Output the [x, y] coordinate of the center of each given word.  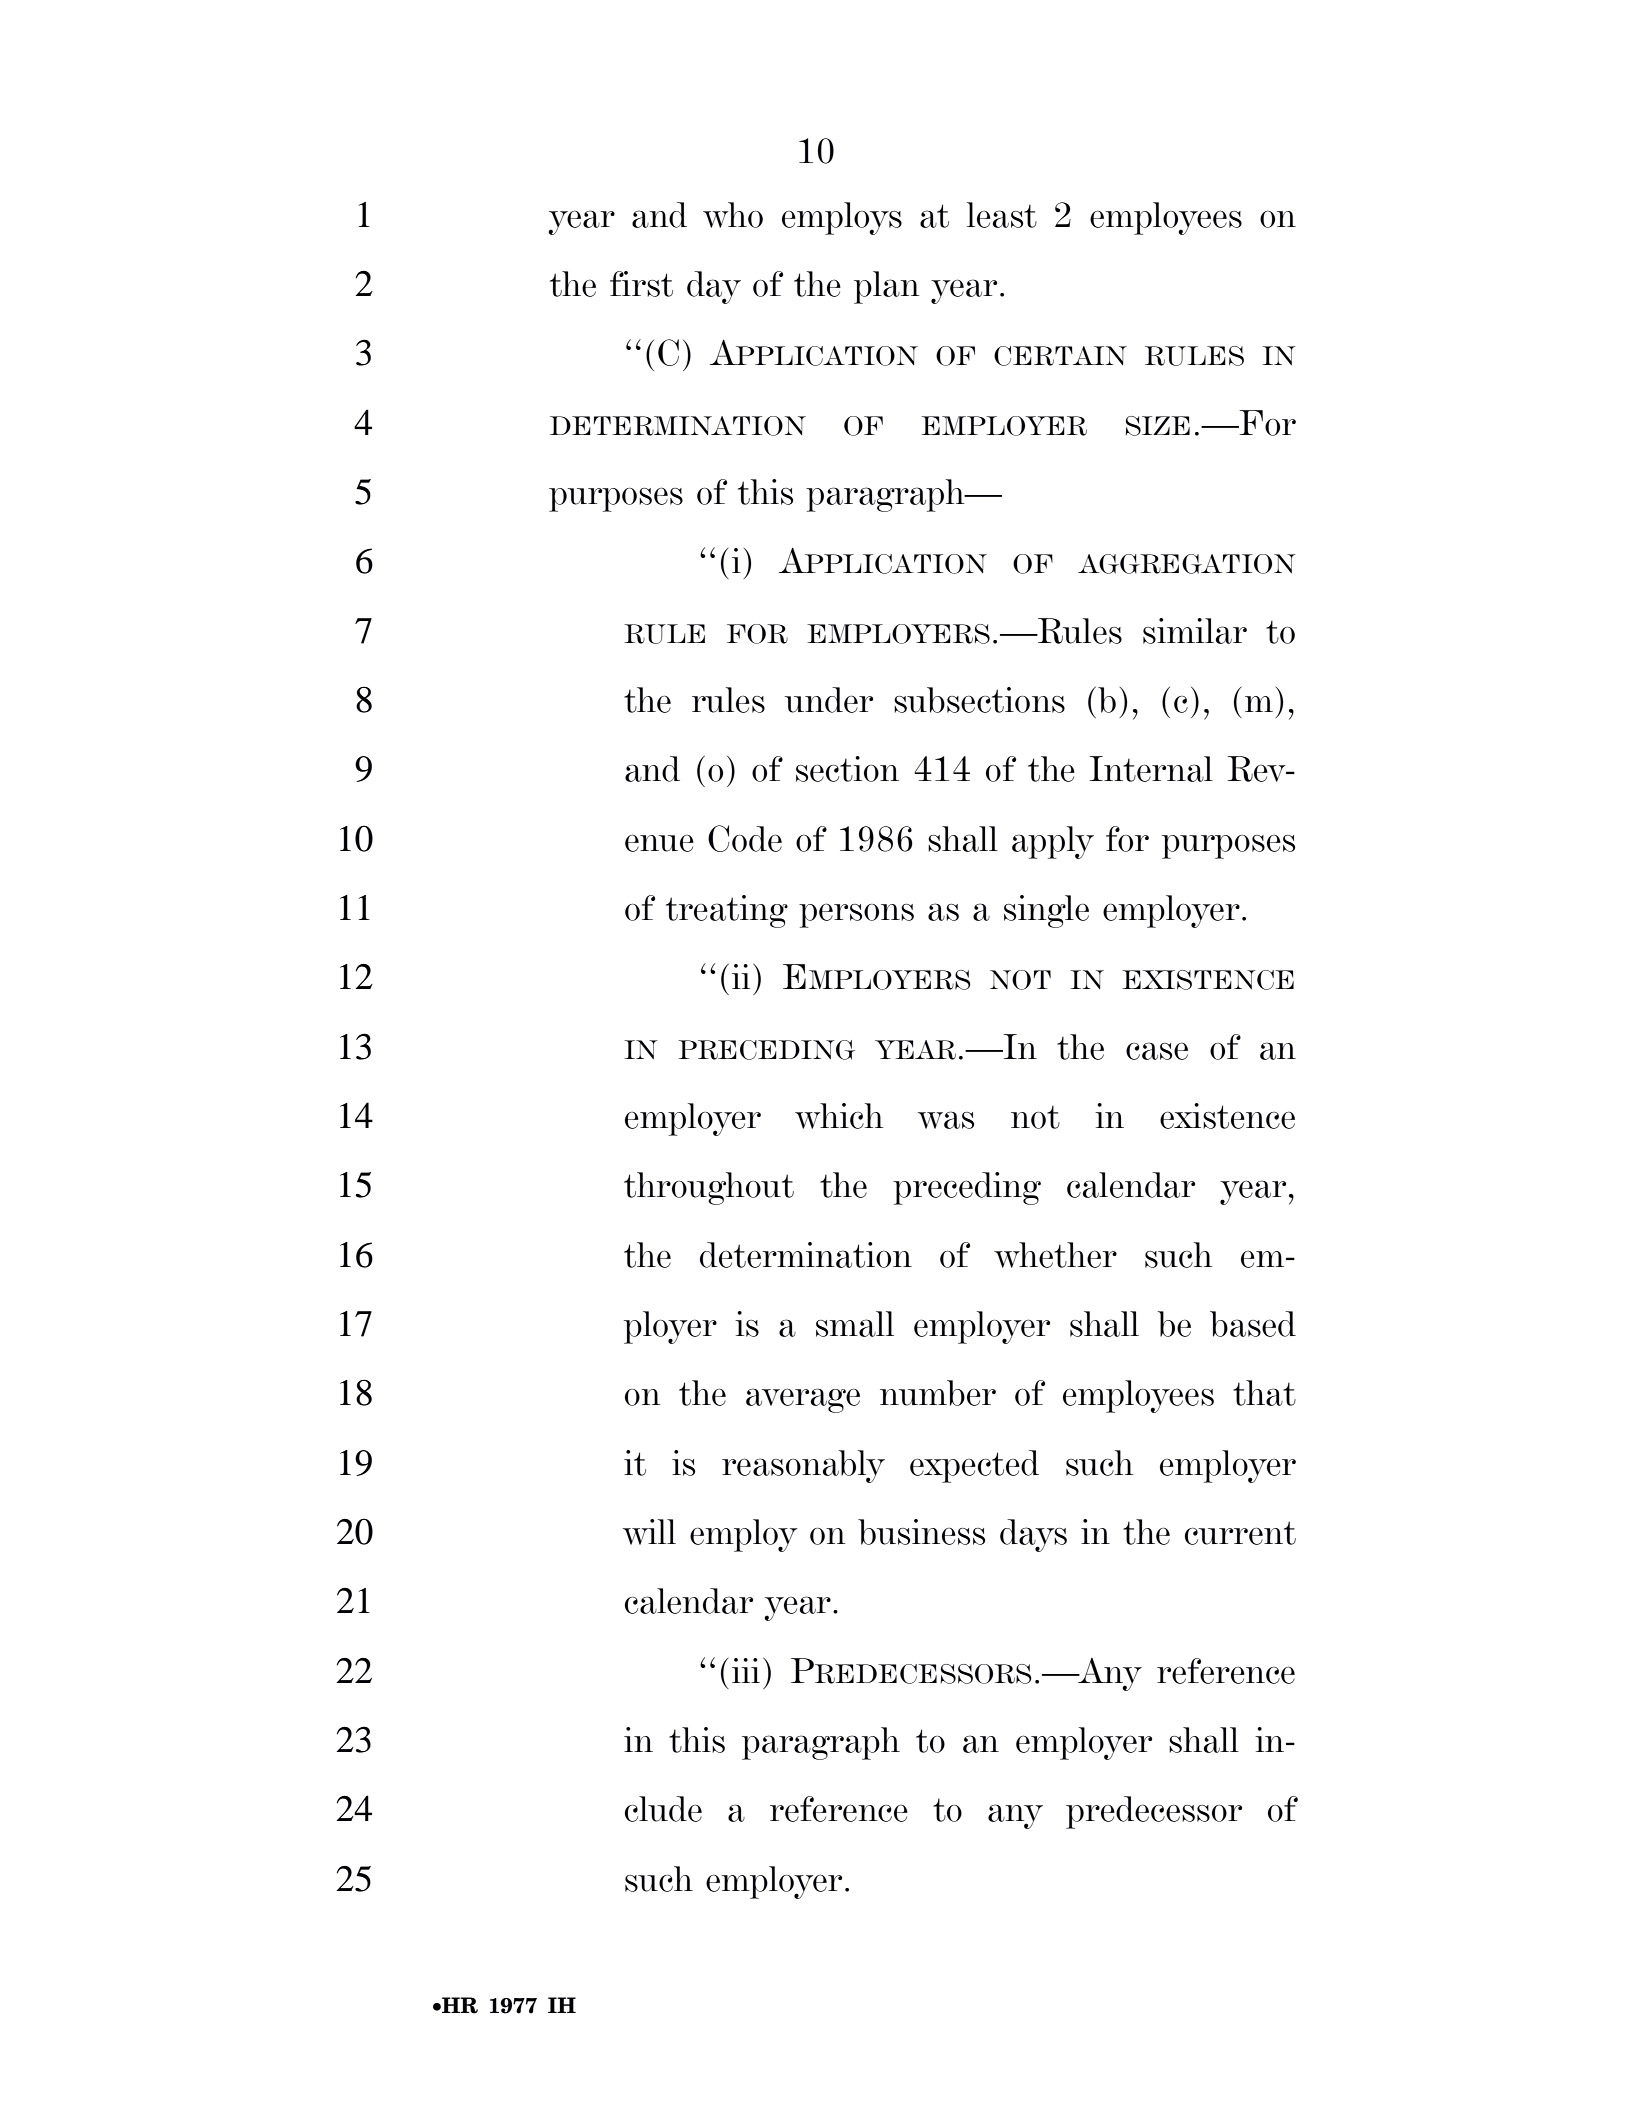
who [733, 215]
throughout [709, 1188]
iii [746, 1670]
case [1157, 1051]
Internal [1151, 769]
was [946, 1120]
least [1002, 215]
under [828, 700]
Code [745, 838]
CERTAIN [1060, 356]
